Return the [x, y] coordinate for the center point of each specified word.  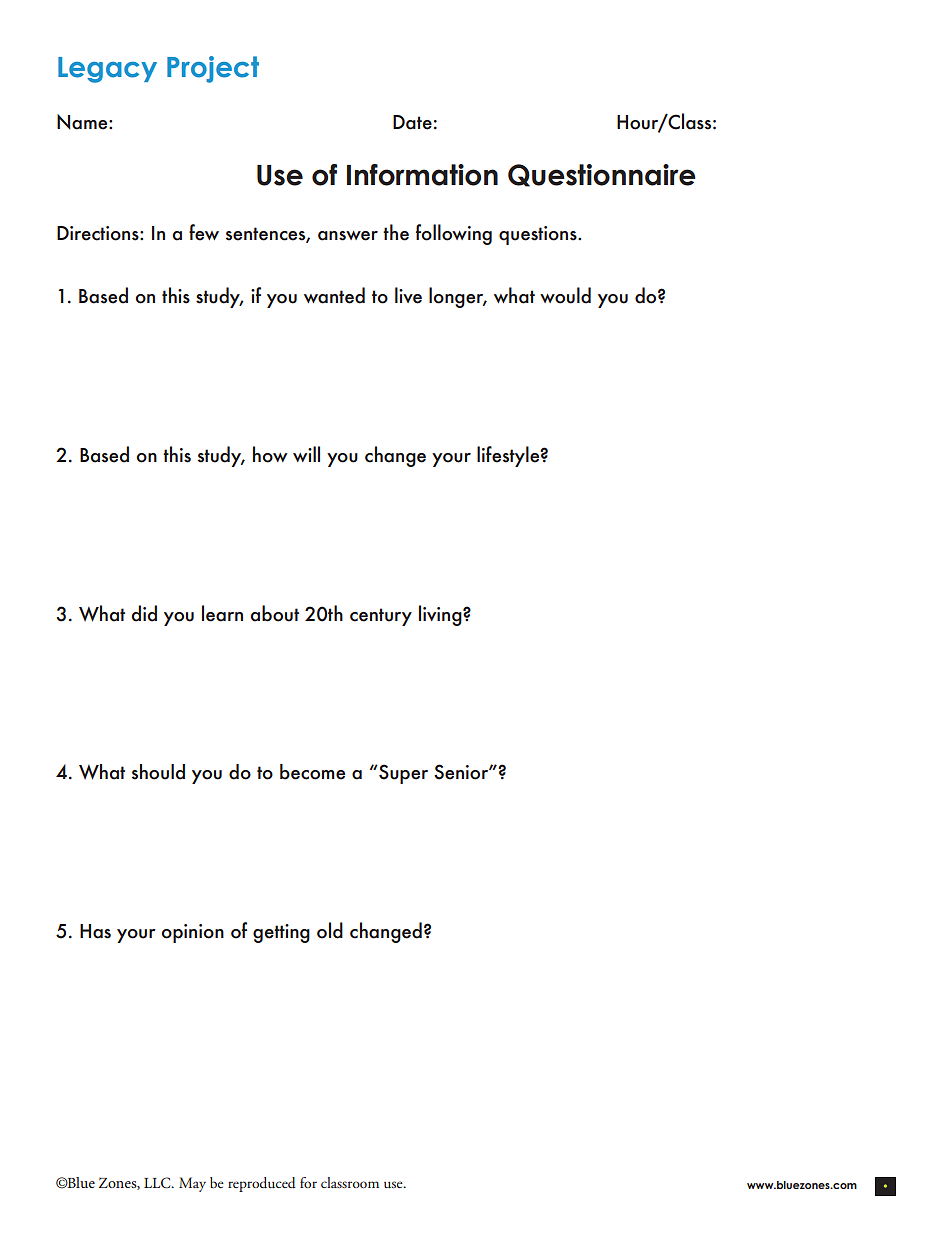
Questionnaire [601, 175]
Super [402, 774]
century [381, 617]
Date [412, 122]
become [312, 772]
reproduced [262, 1184]
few [204, 232]
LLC [158, 1183]
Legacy [107, 70]
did [144, 613]
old [330, 930]
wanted [334, 295]
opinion [192, 933]
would [565, 295]
